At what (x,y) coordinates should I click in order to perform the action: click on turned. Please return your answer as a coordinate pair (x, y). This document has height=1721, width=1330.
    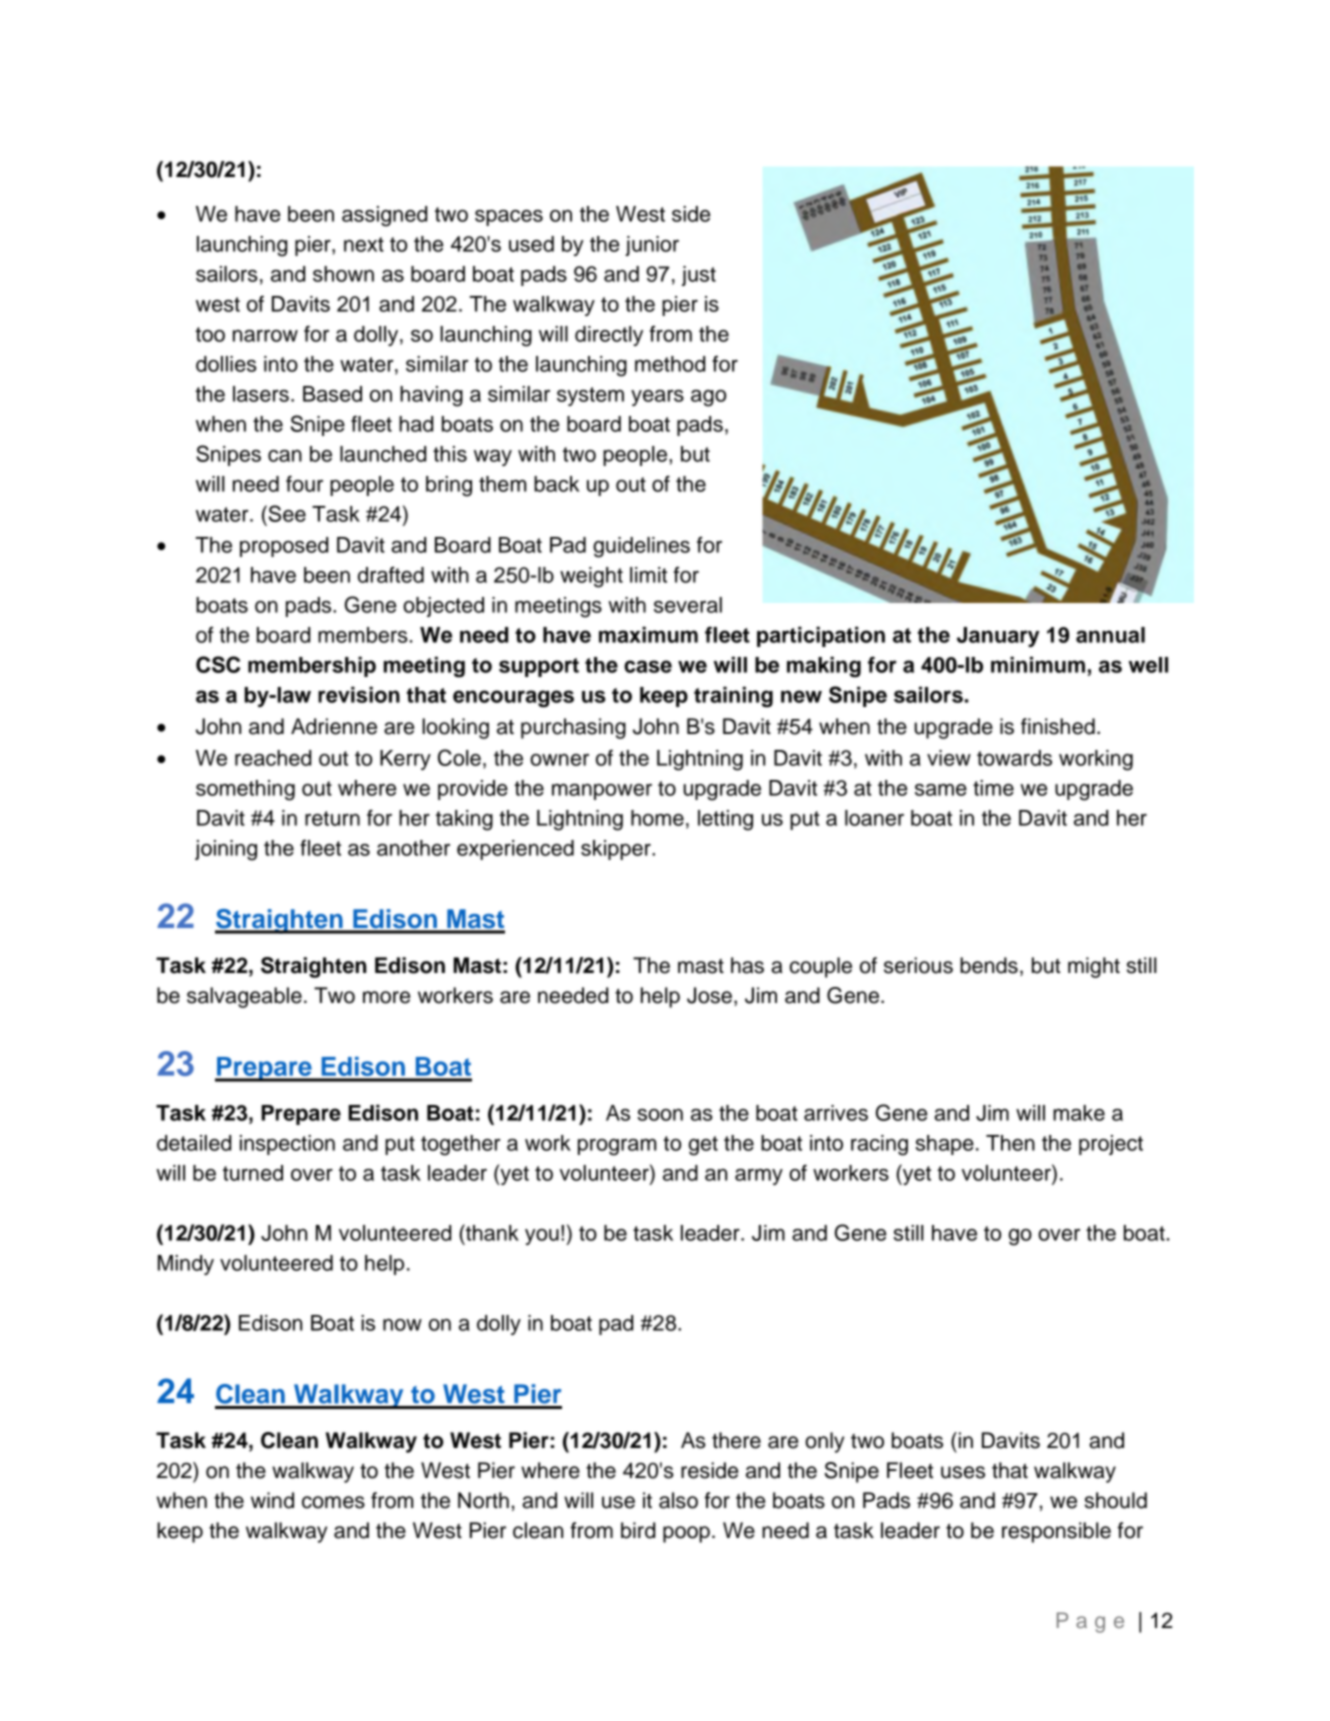
    Looking at the image, I should click on (253, 1173).
